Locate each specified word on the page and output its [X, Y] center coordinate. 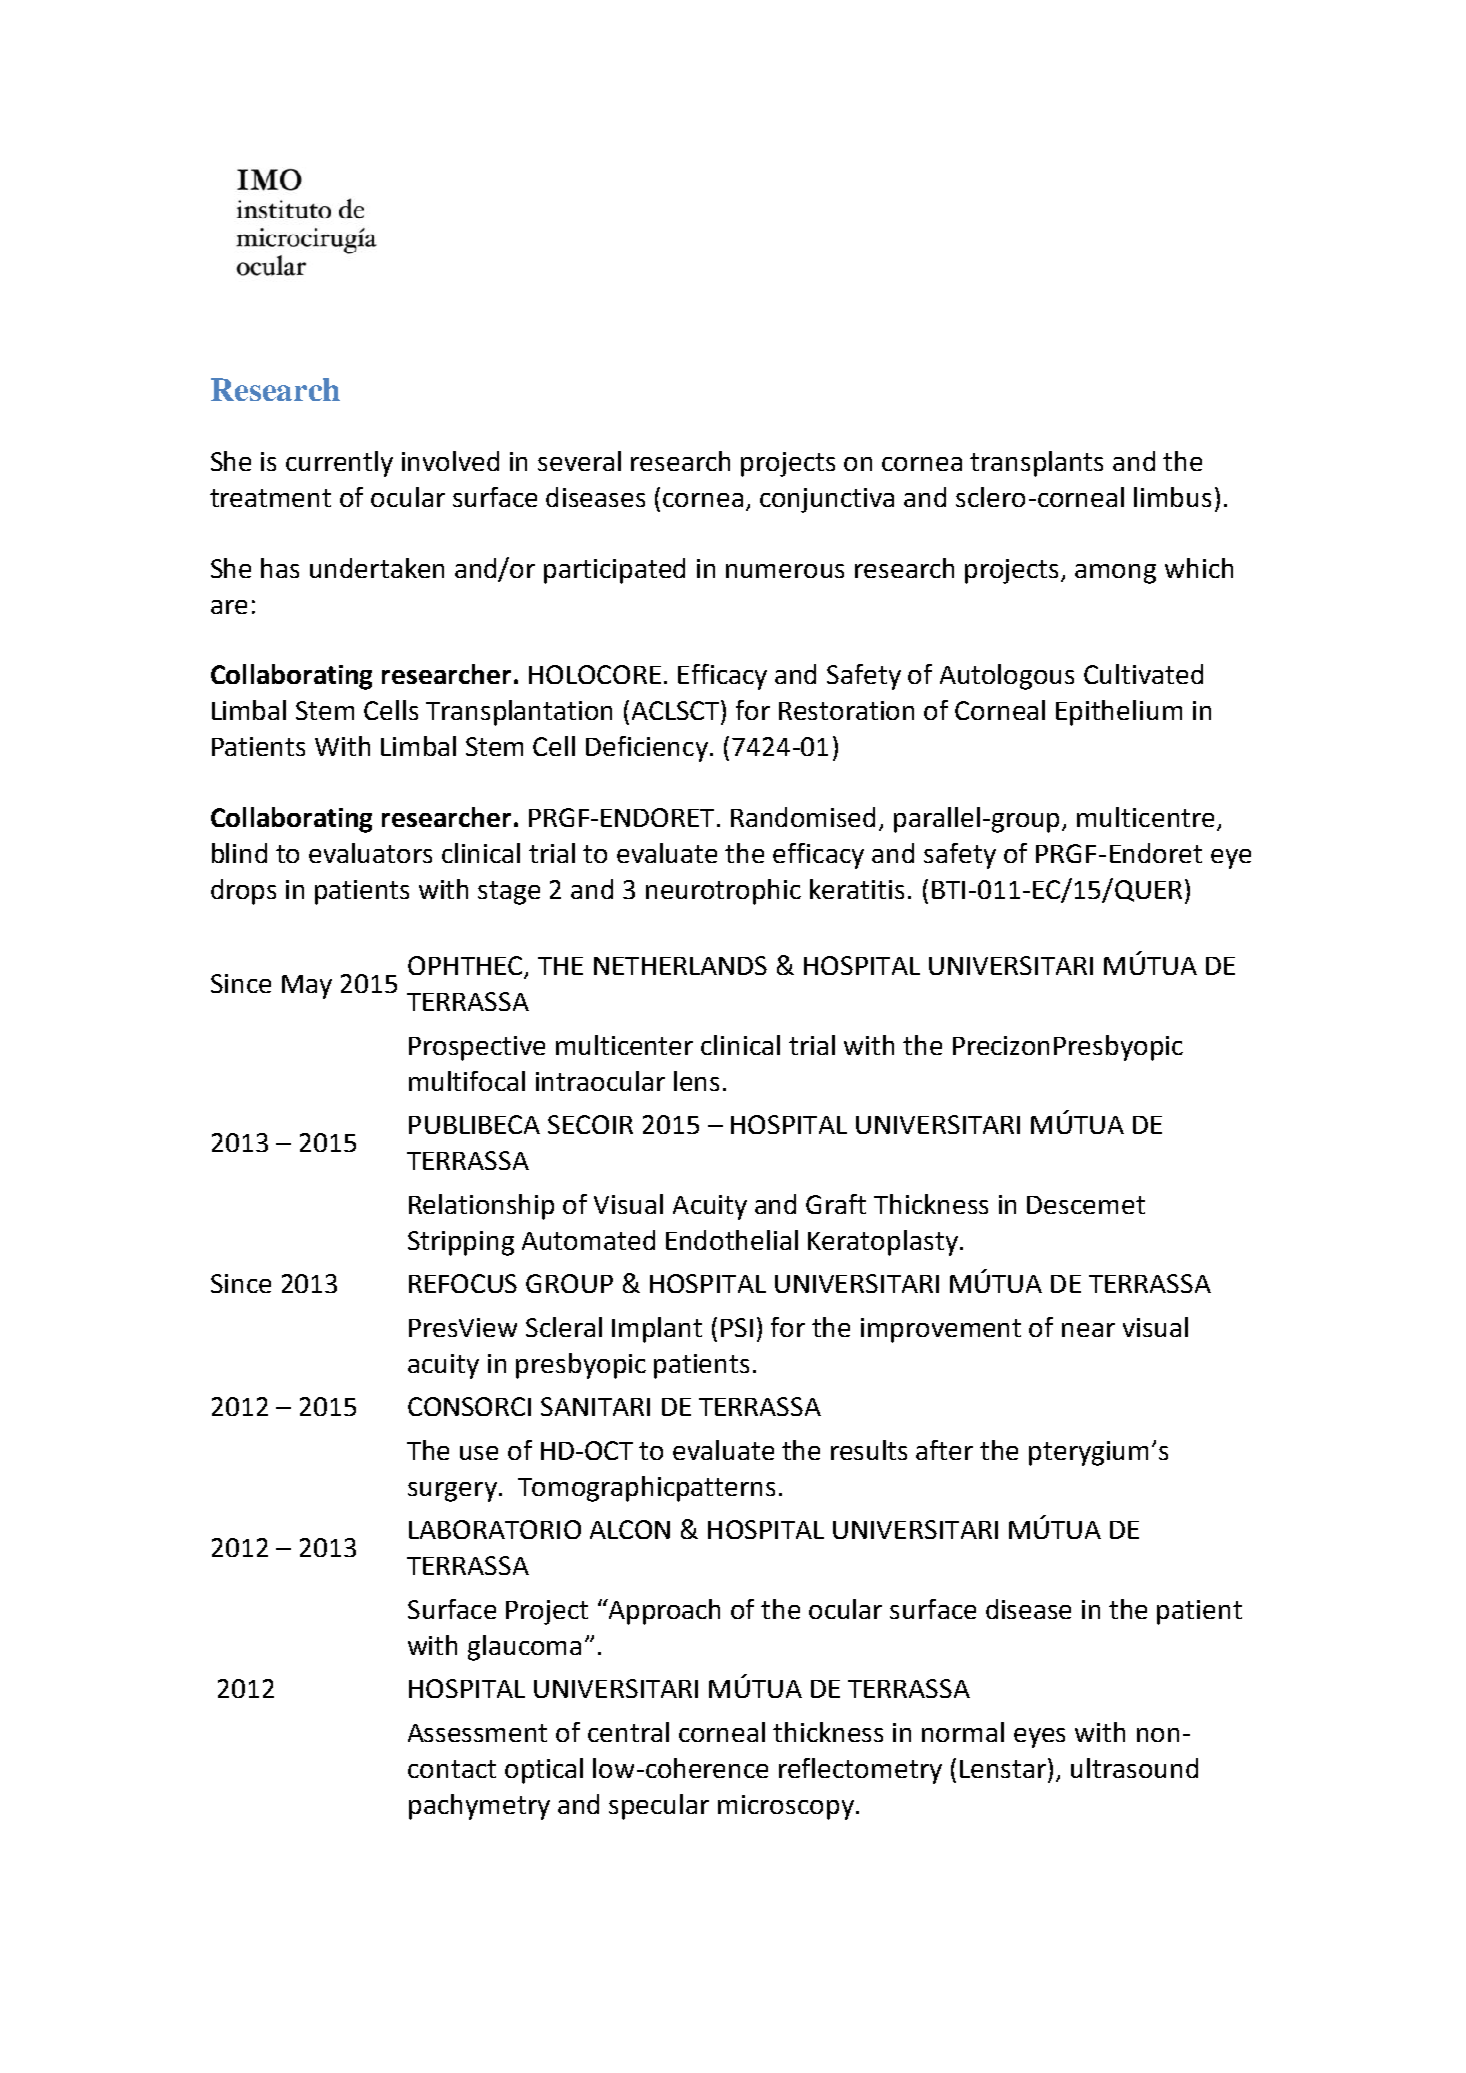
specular [659, 1807]
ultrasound [1134, 1768]
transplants [1036, 464]
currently [339, 464]
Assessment [477, 1733]
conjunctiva [827, 500]
